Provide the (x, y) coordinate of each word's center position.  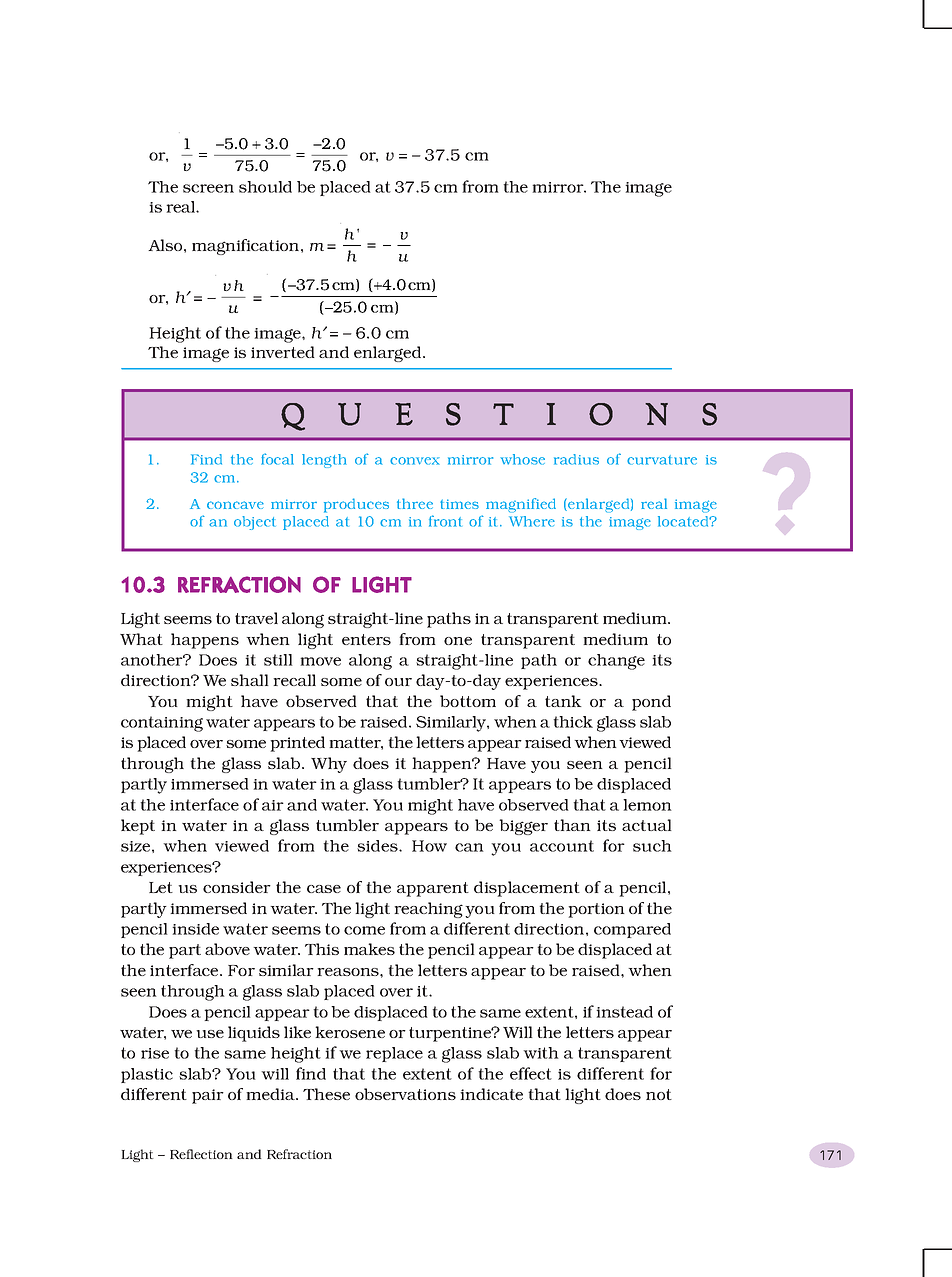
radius (576, 459)
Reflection (201, 1154)
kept (138, 827)
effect (531, 1073)
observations (405, 1094)
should (265, 187)
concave (235, 505)
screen (208, 188)
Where (532, 521)
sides (378, 846)
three (415, 503)
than (572, 825)
